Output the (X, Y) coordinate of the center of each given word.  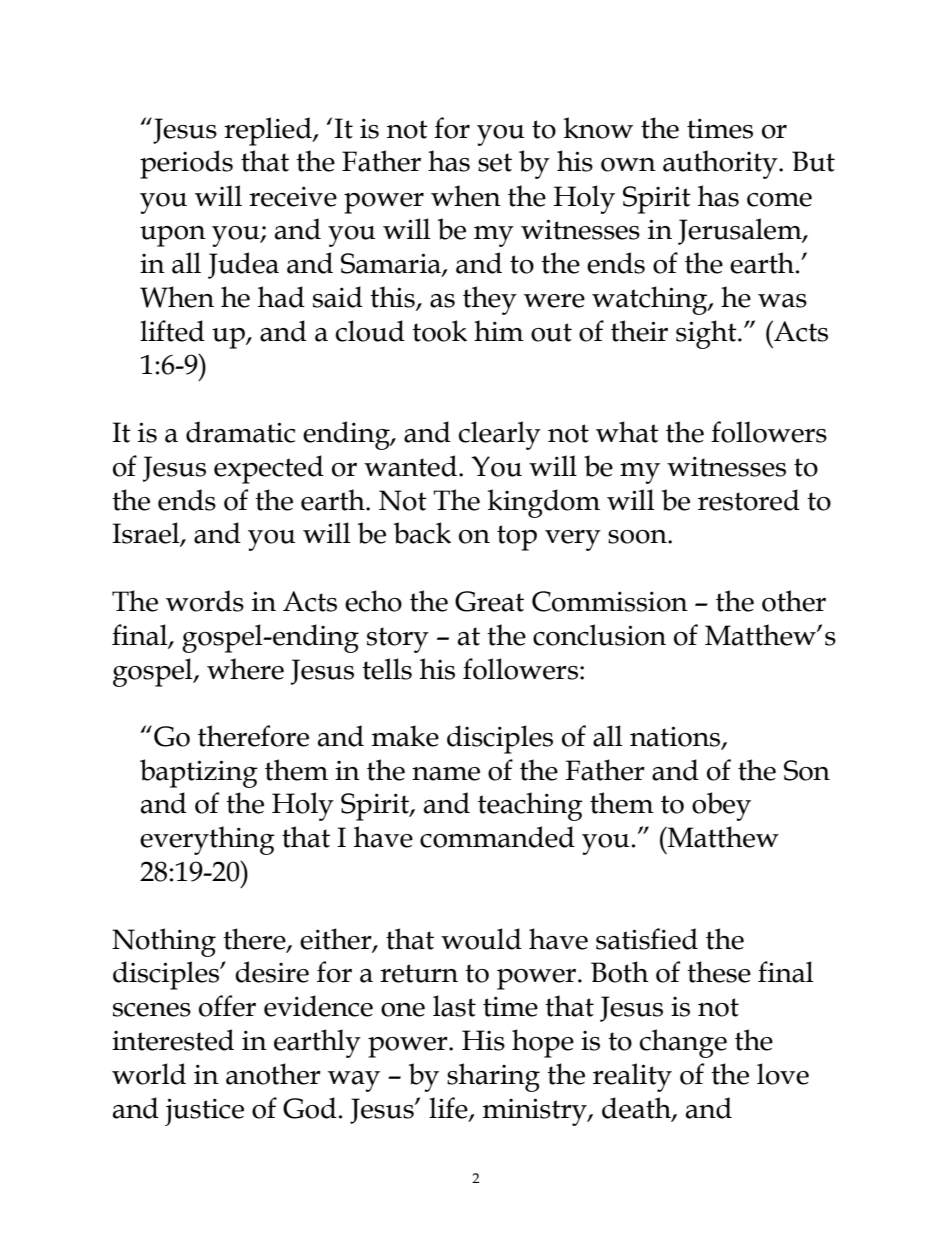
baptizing (199, 773)
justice (204, 1112)
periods (186, 164)
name (446, 774)
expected (269, 469)
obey (721, 806)
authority (721, 164)
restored (749, 500)
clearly (500, 435)
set (495, 162)
